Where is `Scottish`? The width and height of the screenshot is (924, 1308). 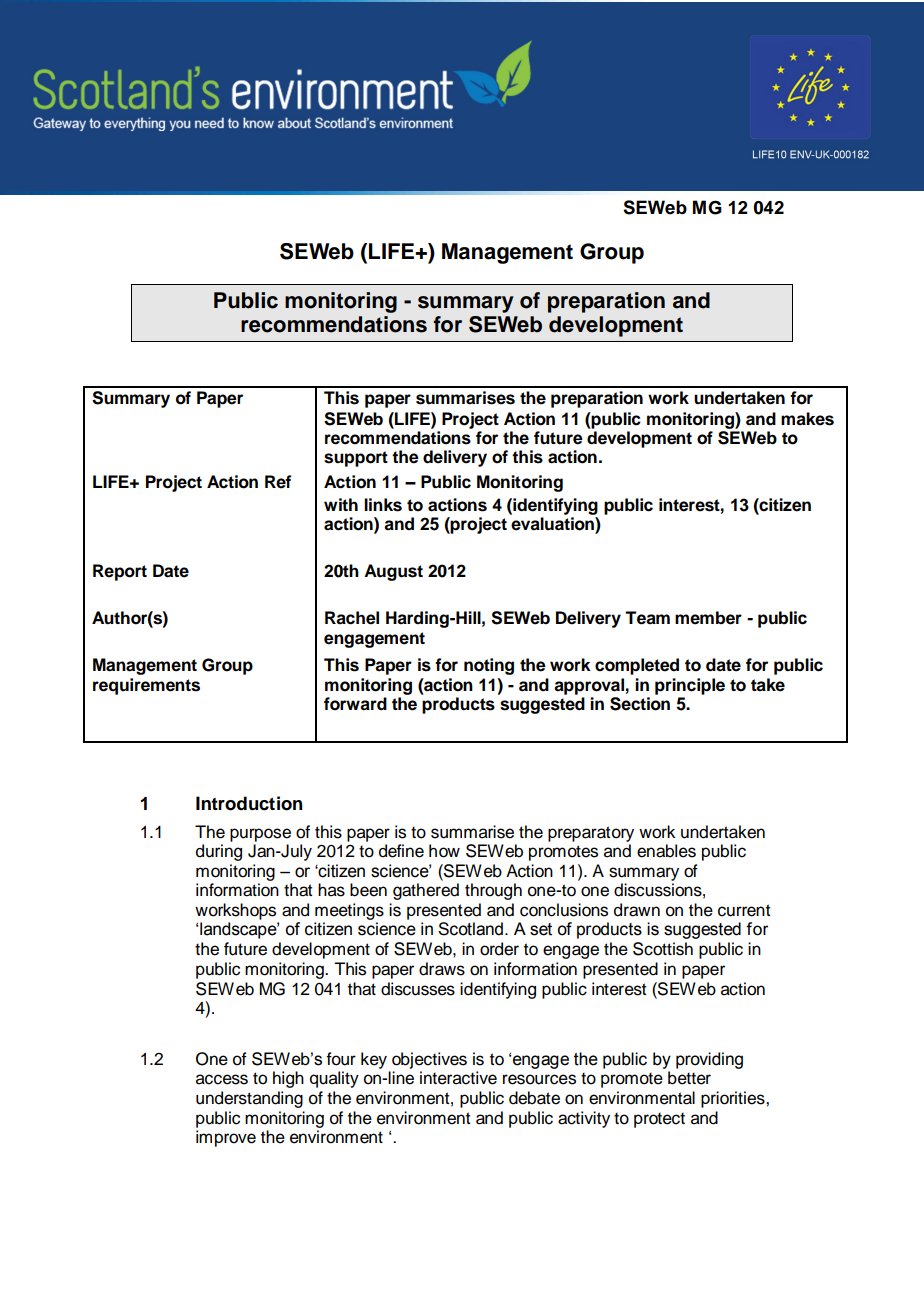 Scottish is located at coordinates (663, 949).
